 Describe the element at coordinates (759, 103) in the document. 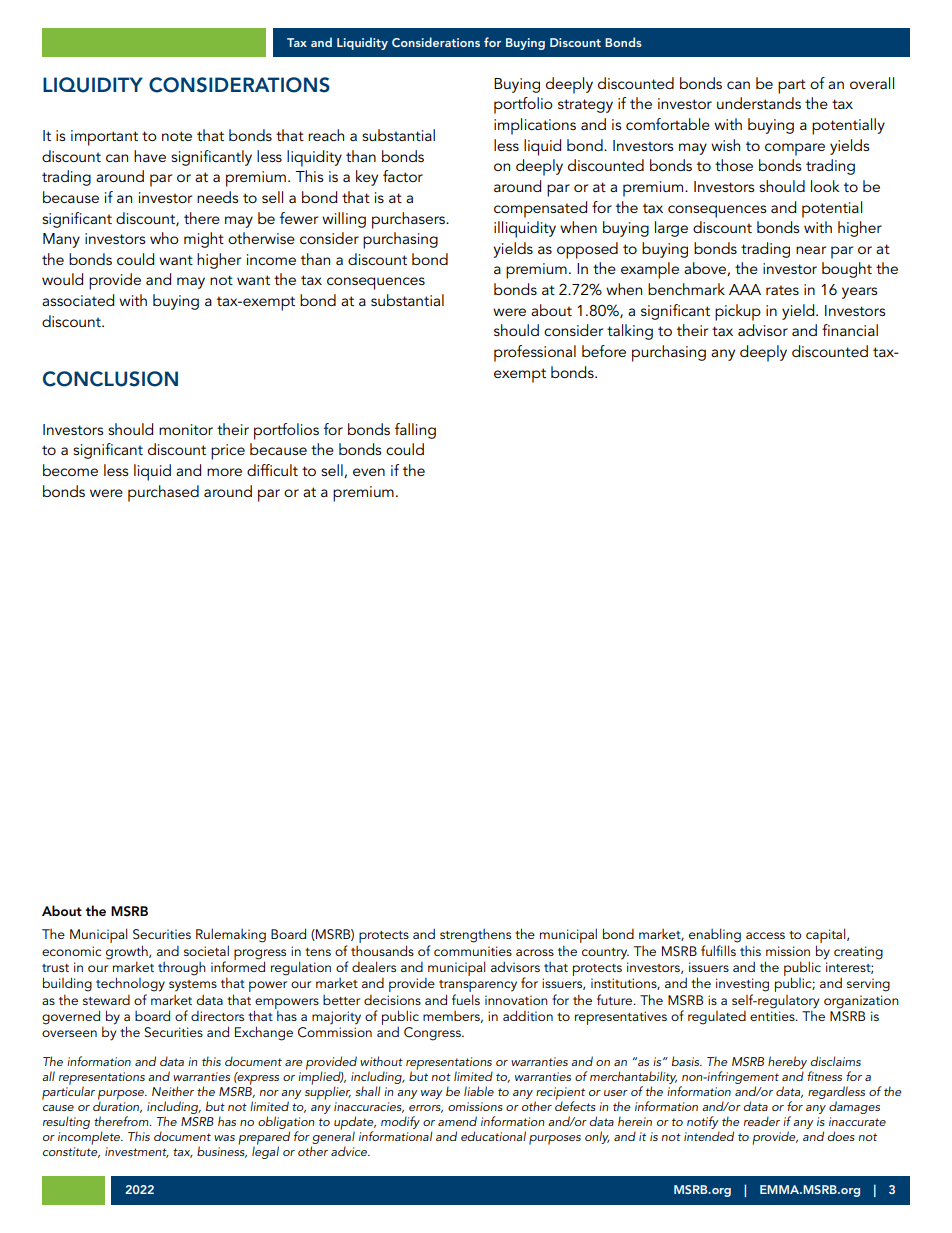

I see `understands` at that location.
